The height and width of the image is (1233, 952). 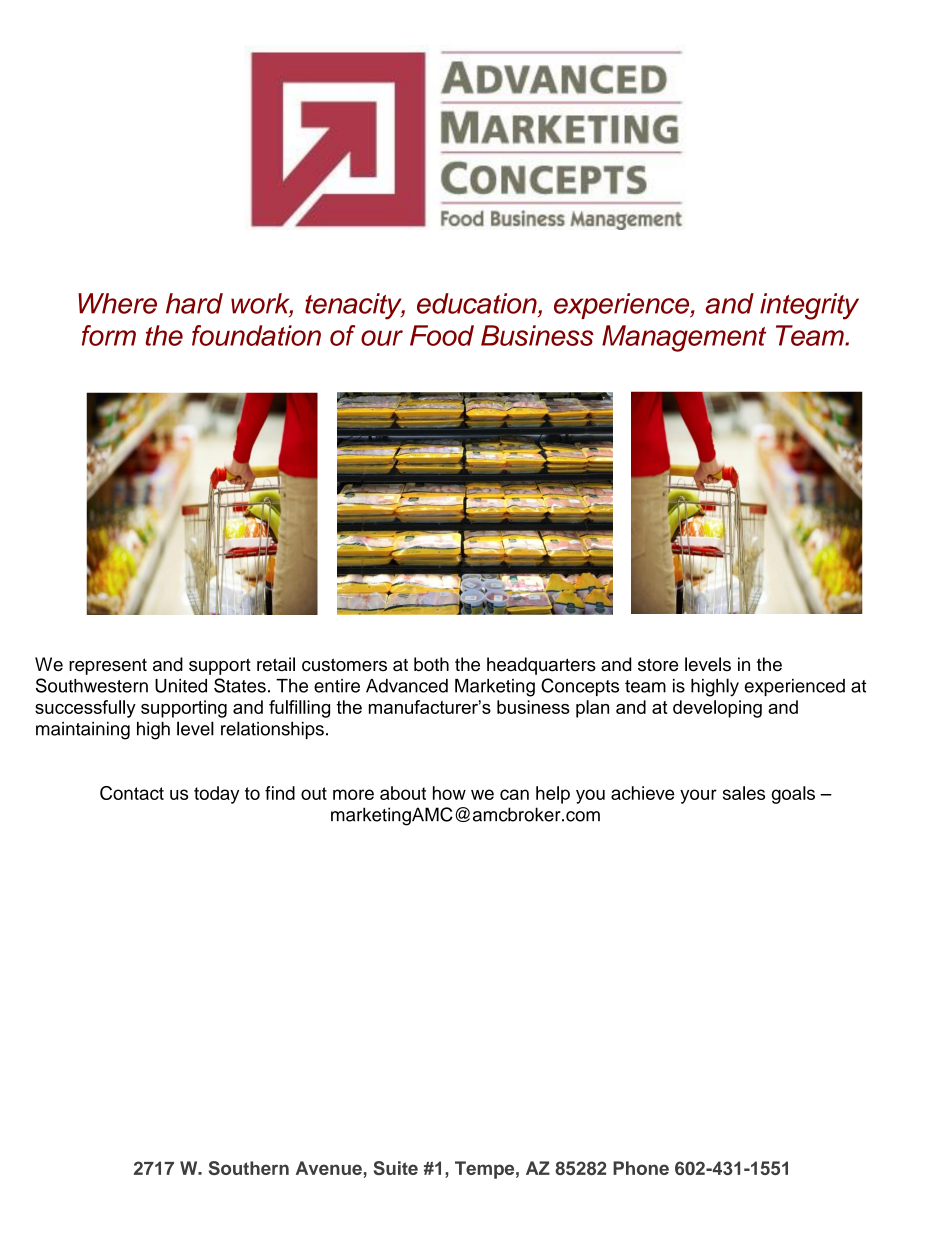 What do you see at coordinates (403, 793) in the image?
I see `about` at bounding box center [403, 793].
